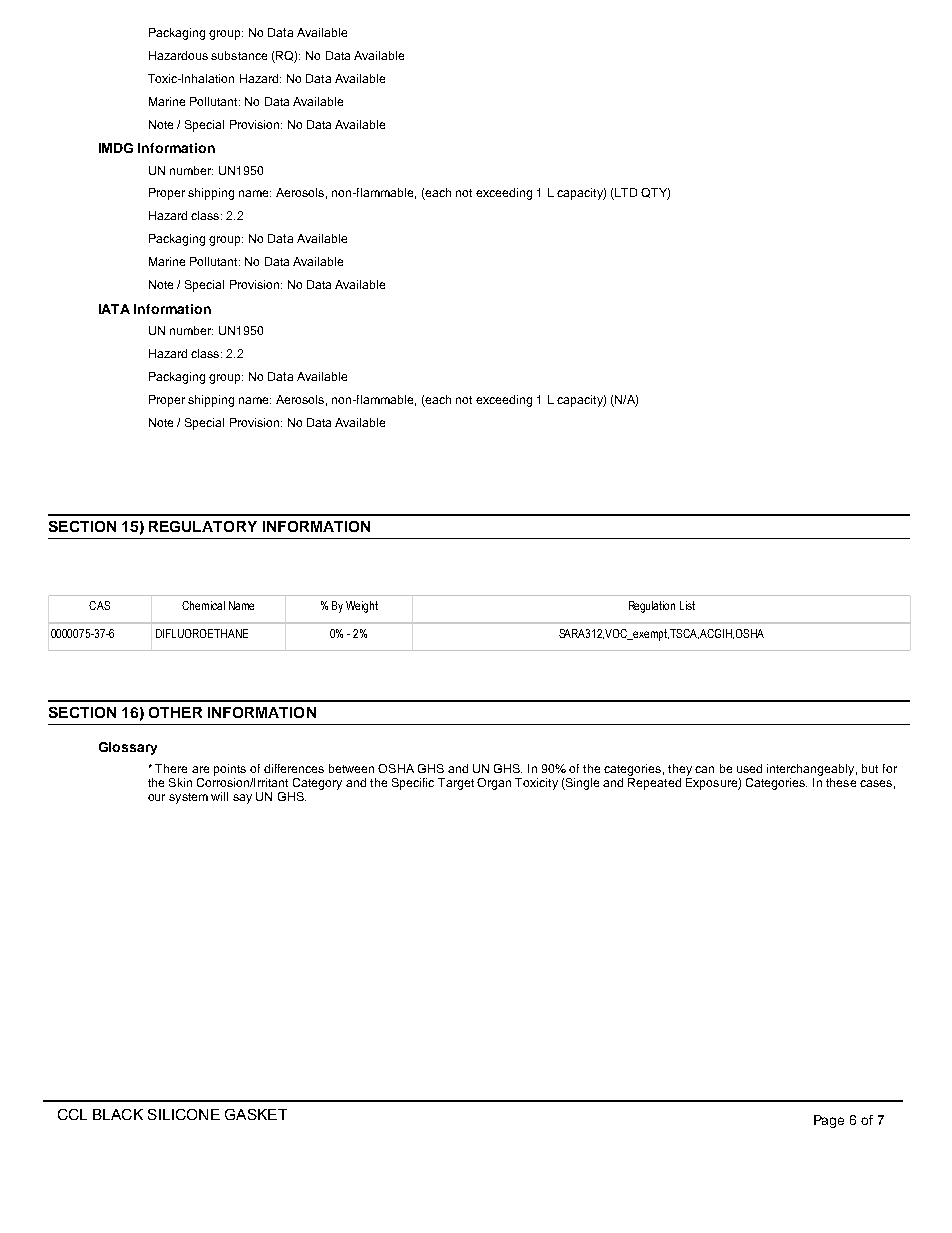  What do you see at coordinates (362, 607) in the document?
I see `Weight` at bounding box center [362, 607].
